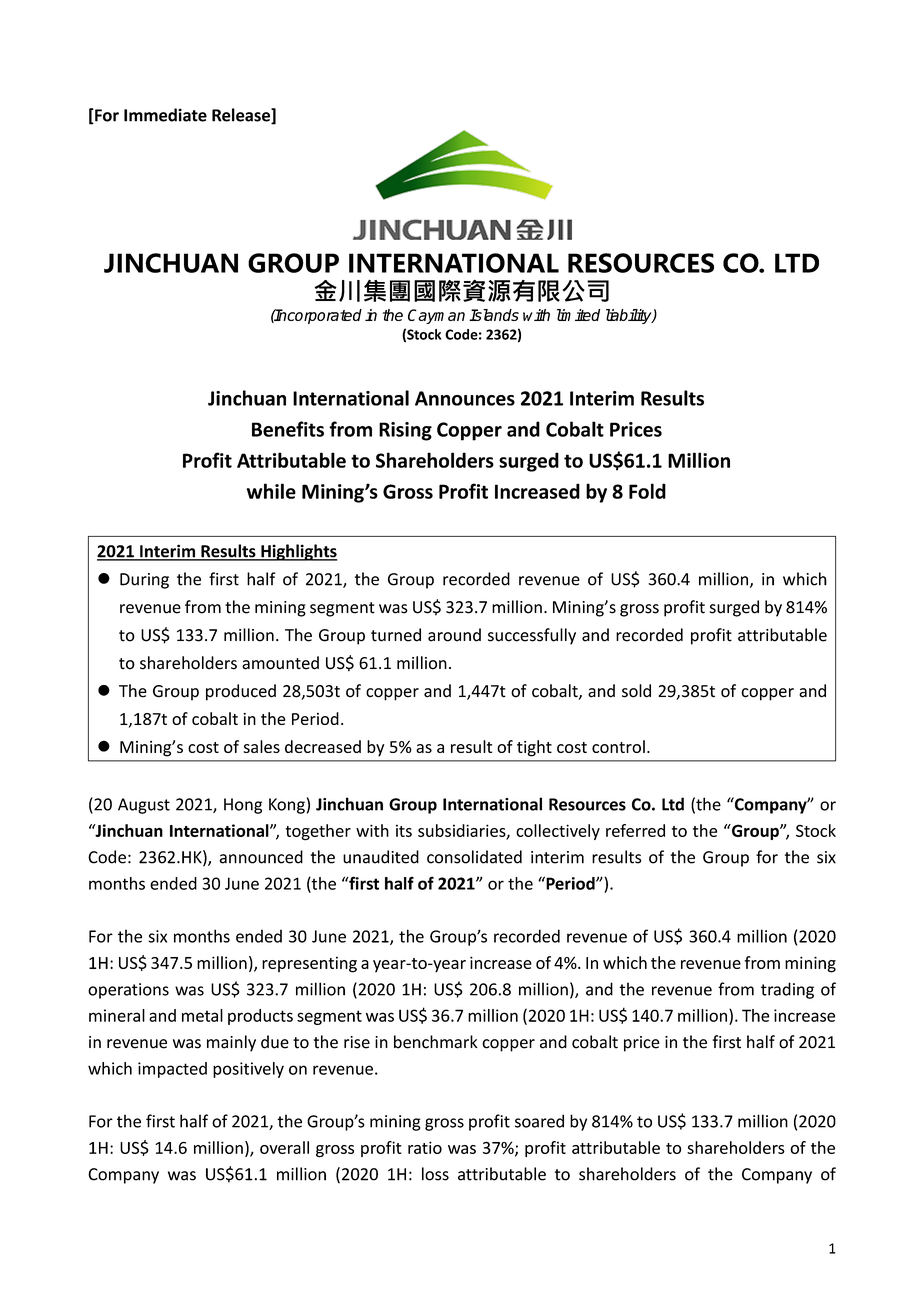 The height and width of the document is (1308, 924). What do you see at coordinates (271, 491) in the document?
I see `while` at bounding box center [271, 491].
